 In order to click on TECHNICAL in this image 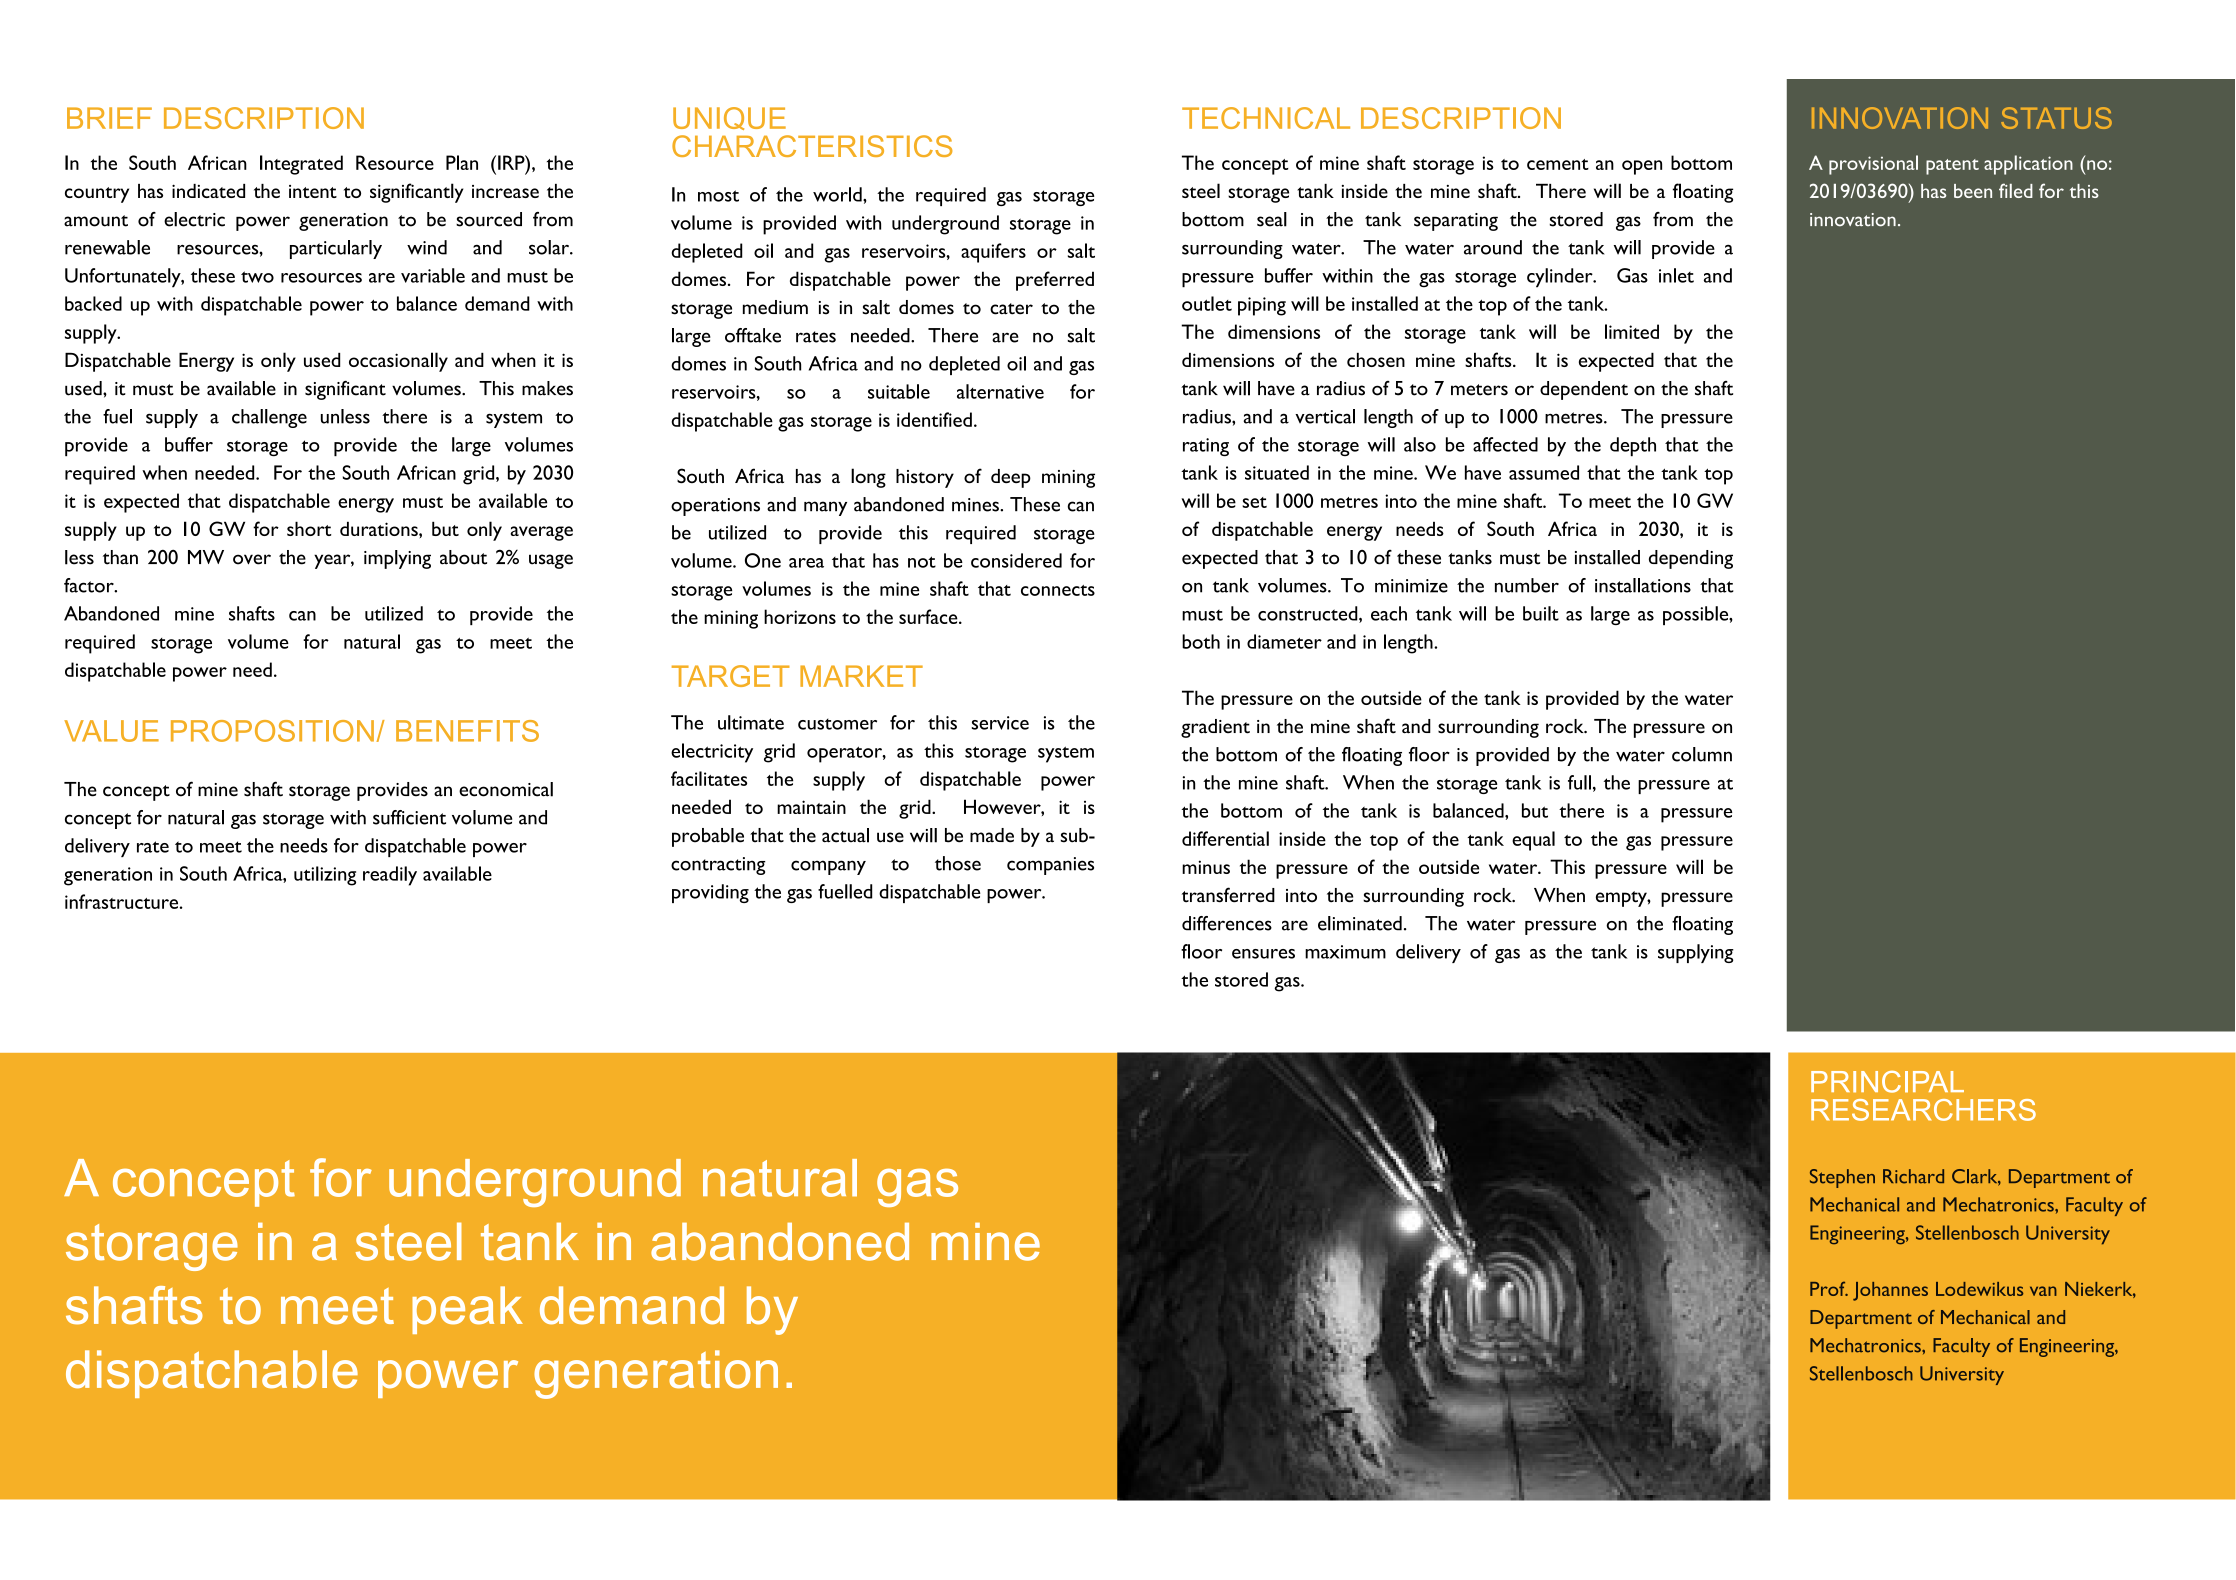, I will do `click(1266, 118)`.
